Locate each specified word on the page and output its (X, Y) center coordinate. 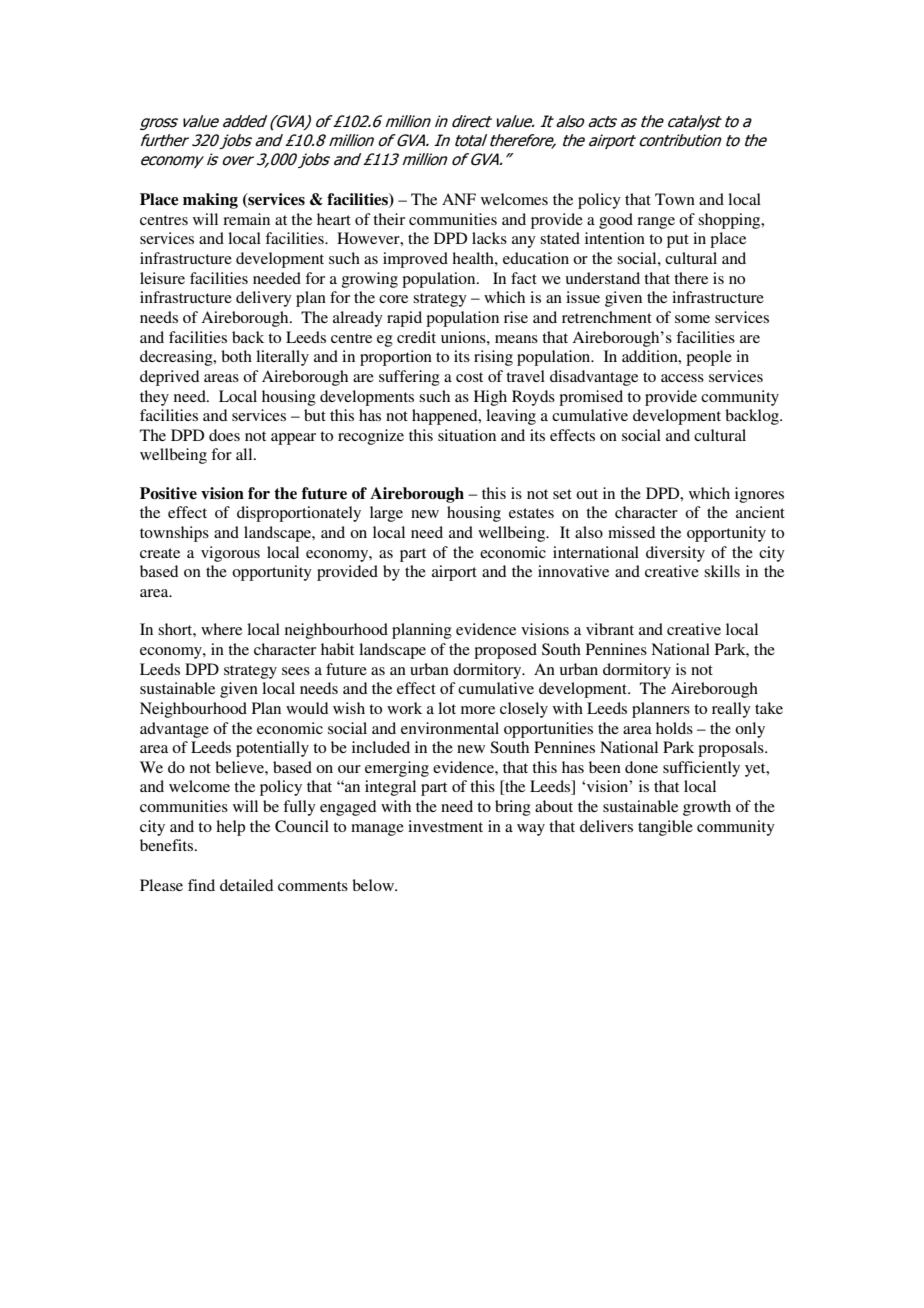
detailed (246, 885)
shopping (730, 221)
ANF (459, 199)
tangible (665, 828)
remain (246, 219)
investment (445, 826)
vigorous (230, 554)
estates (531, 513)
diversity (675, 554)
